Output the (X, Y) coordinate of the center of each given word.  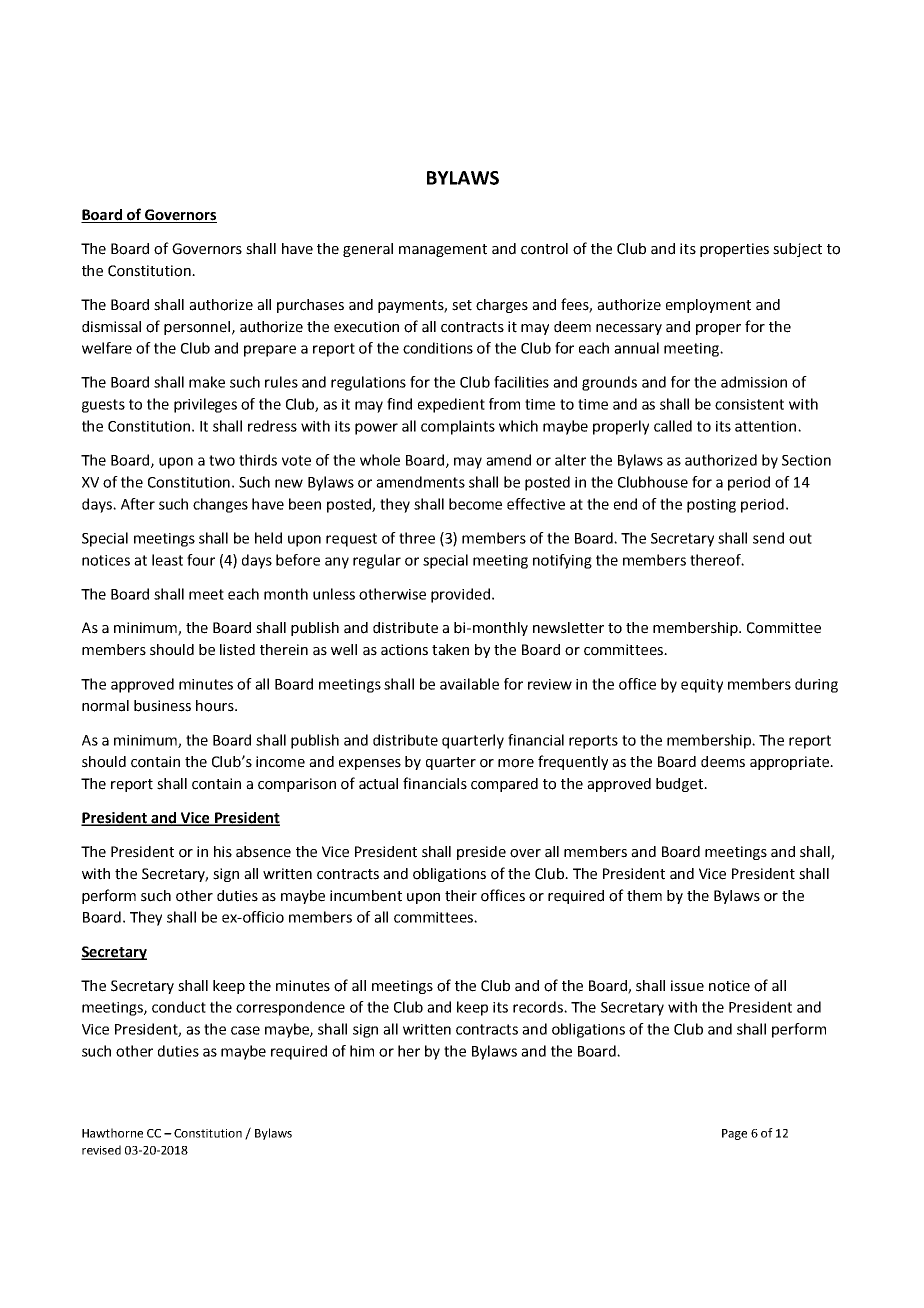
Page (734, 1134)
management (443, 250)
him (362, 1051)
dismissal (111, 327)
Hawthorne (112, 1133)
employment (708, 306)
